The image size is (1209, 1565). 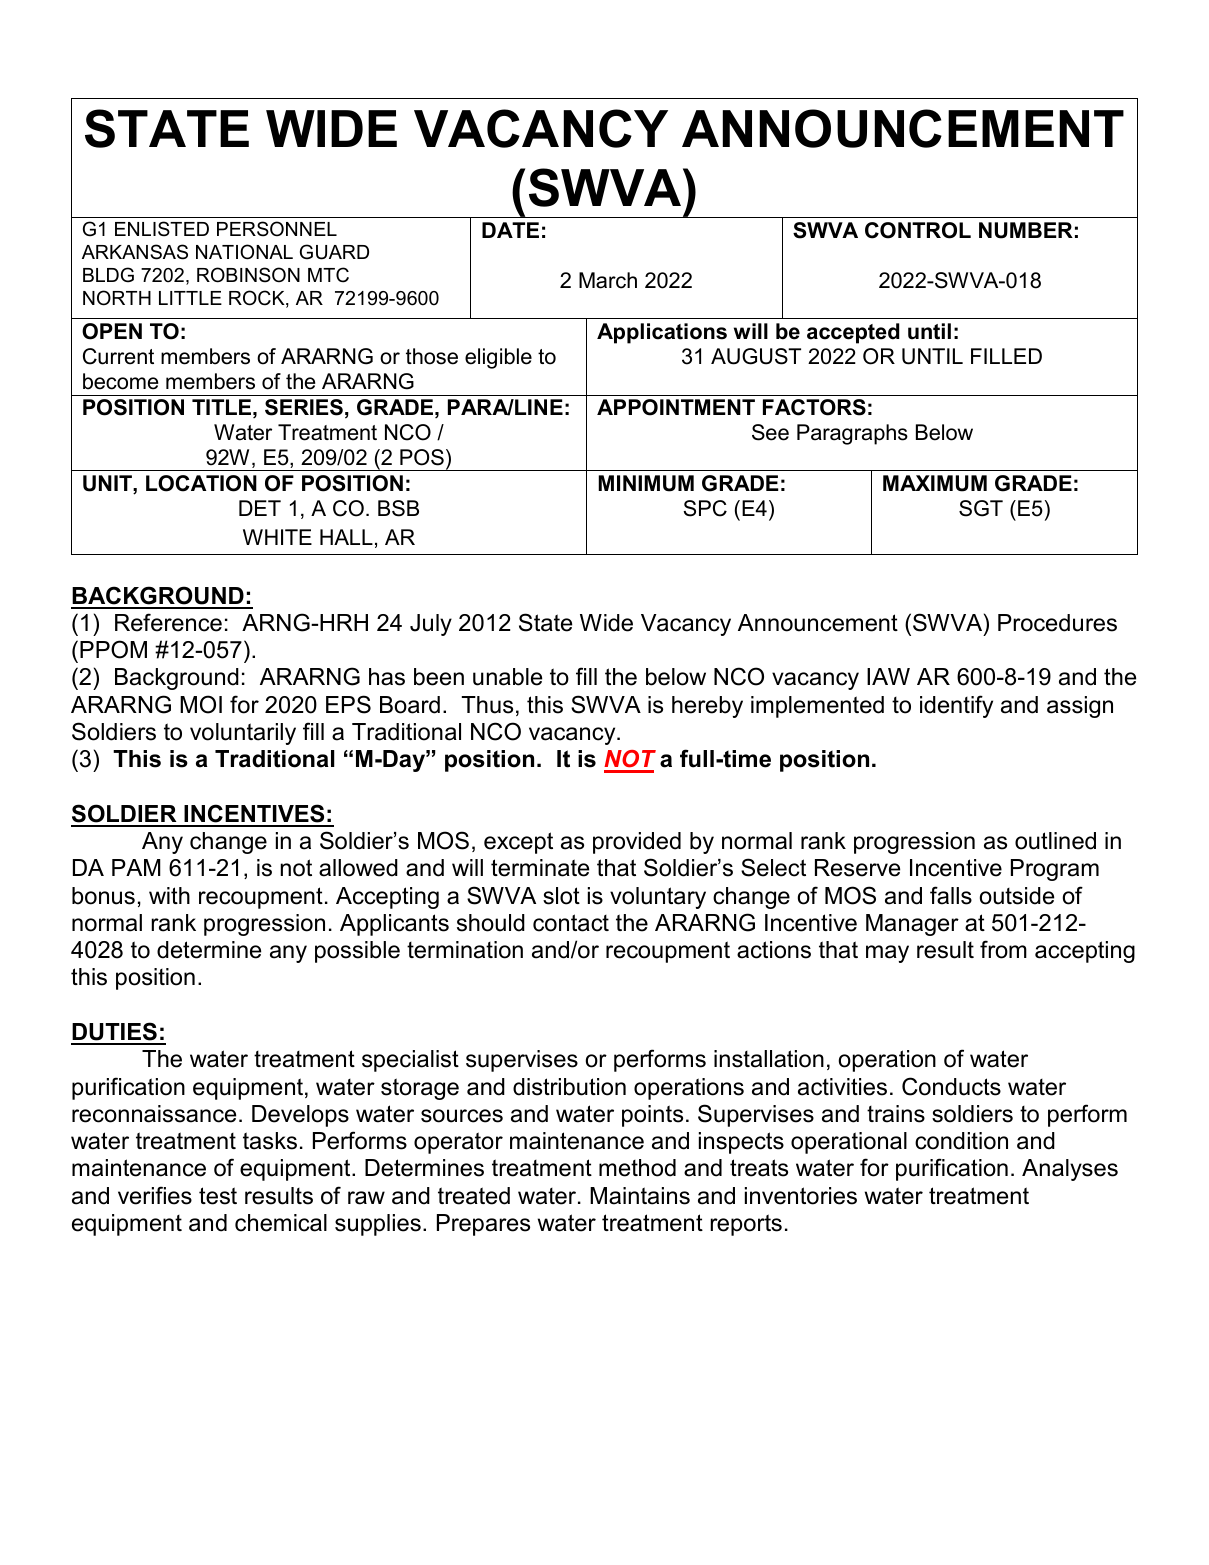 What do you see at coordinates (218, 1196) in the image?
I see `test` at bounding box center [218, 1196].
